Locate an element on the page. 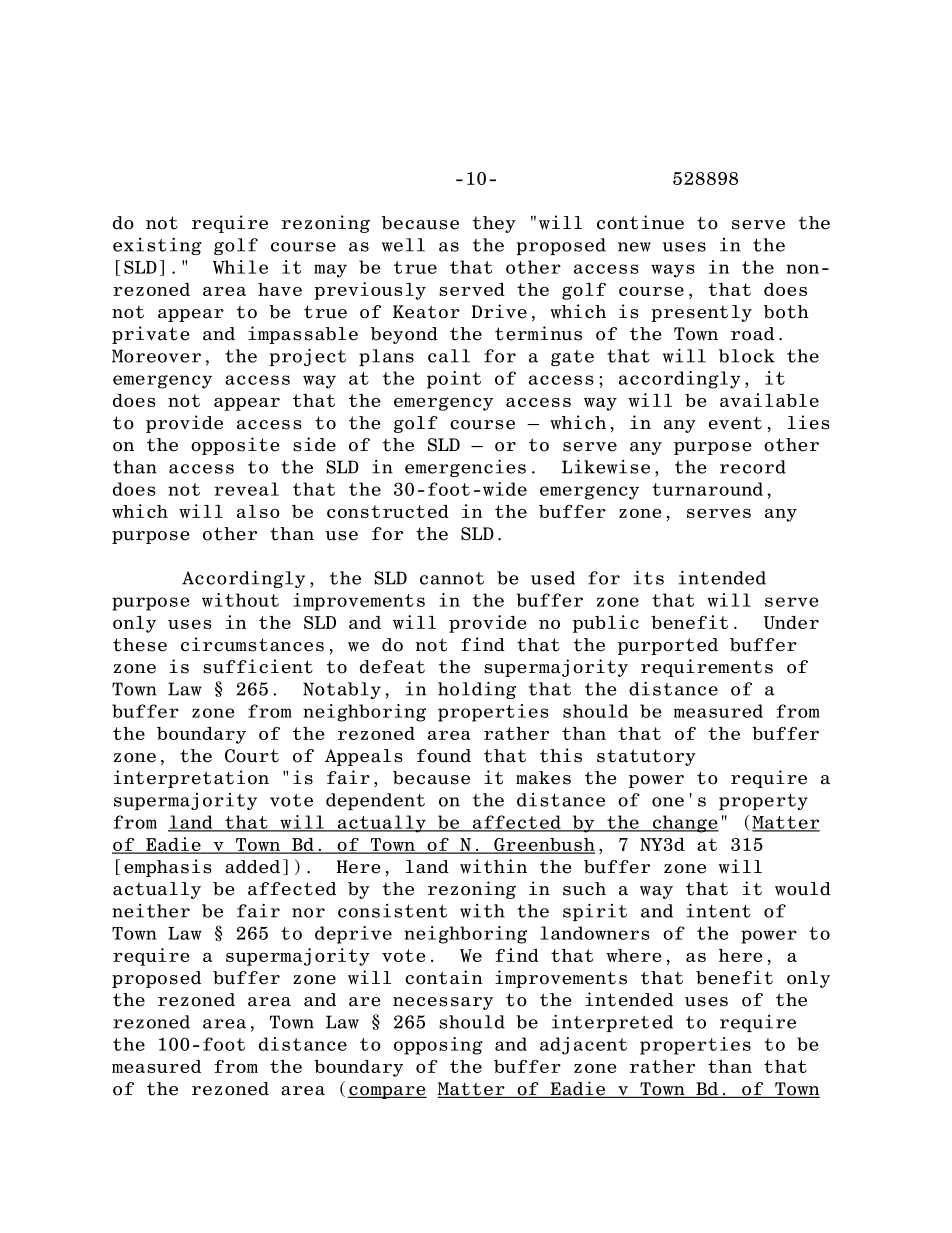  ways is located at coordinates (672, 271).
